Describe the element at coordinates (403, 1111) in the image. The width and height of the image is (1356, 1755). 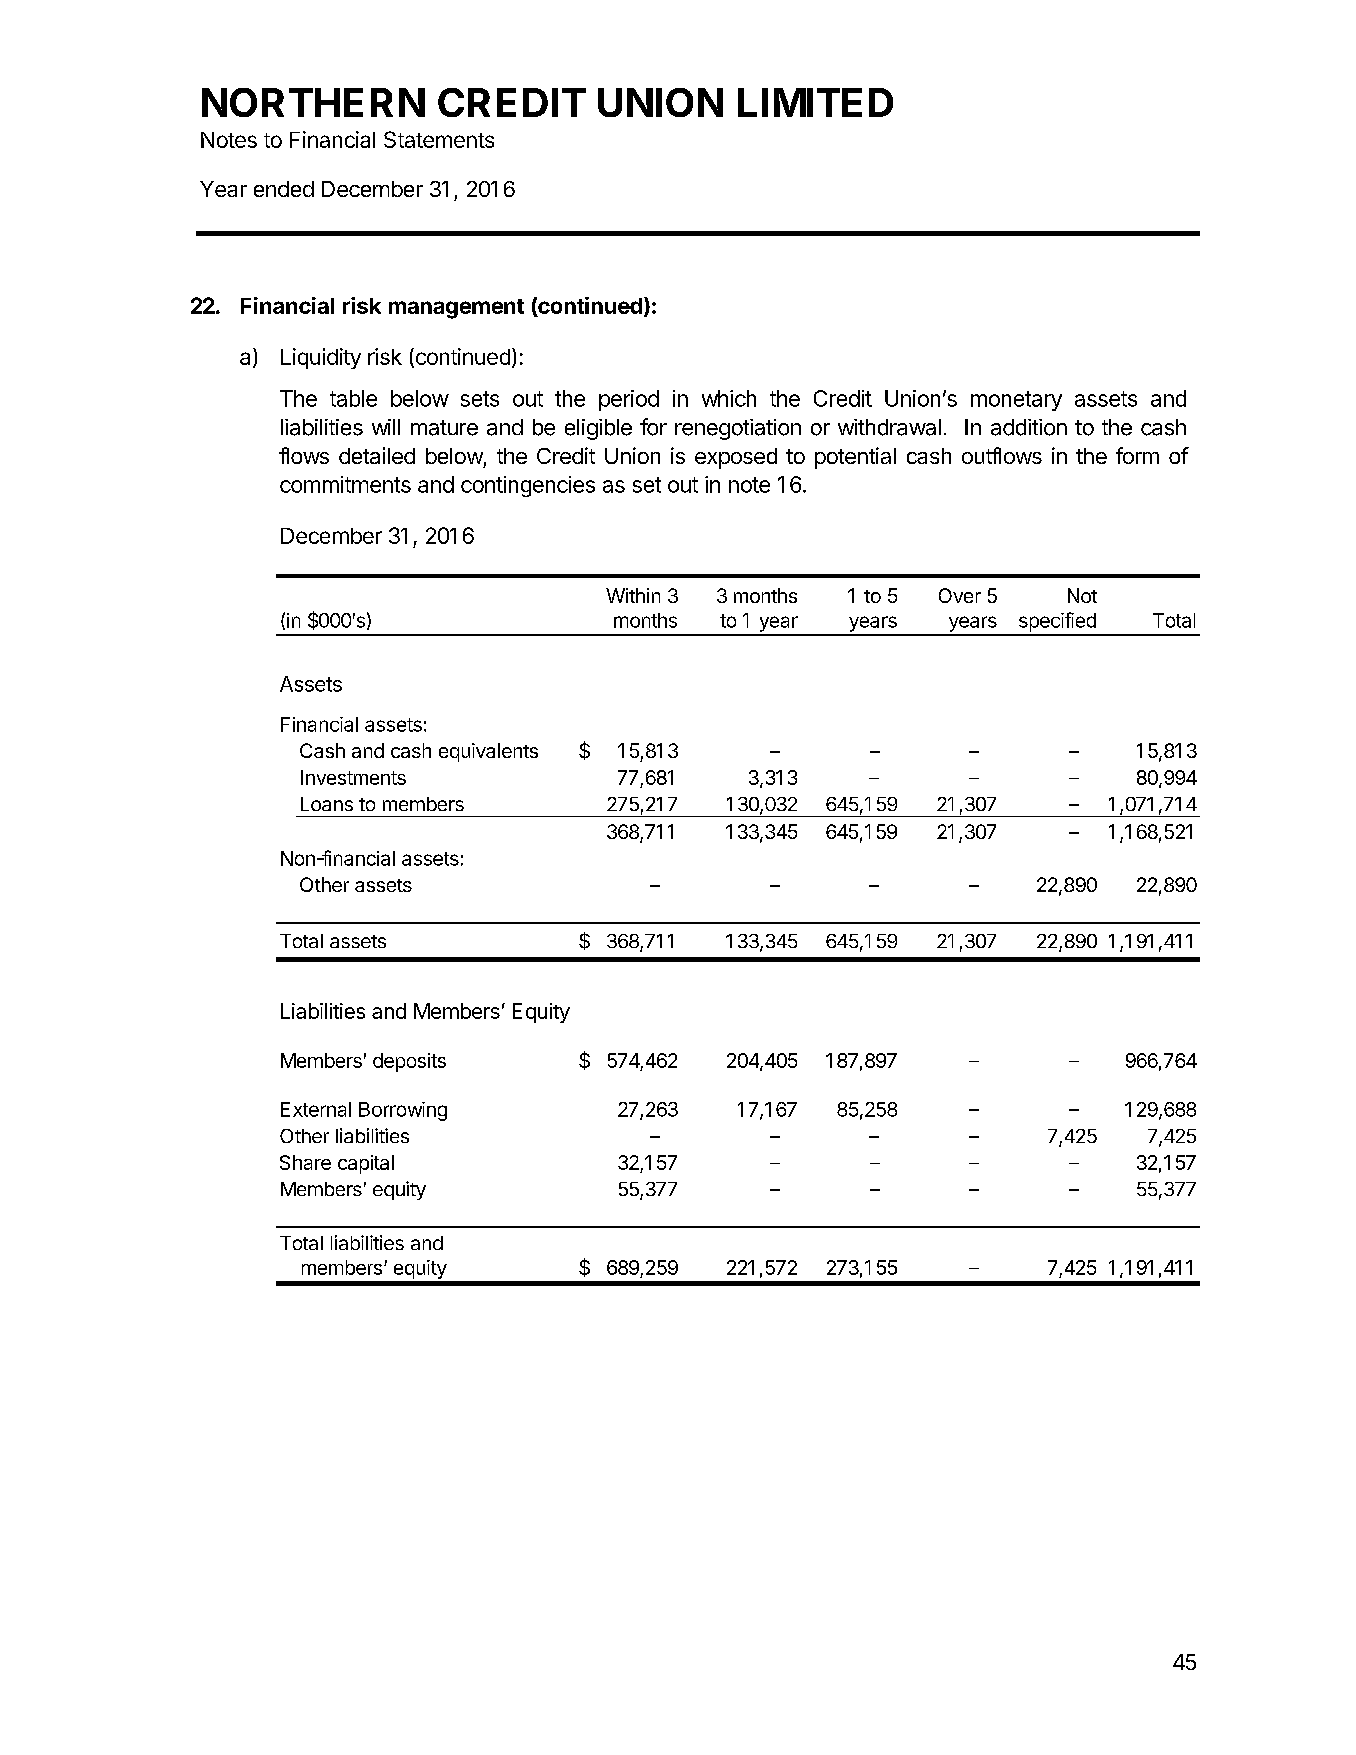
I see `Borrowing` at that location.
